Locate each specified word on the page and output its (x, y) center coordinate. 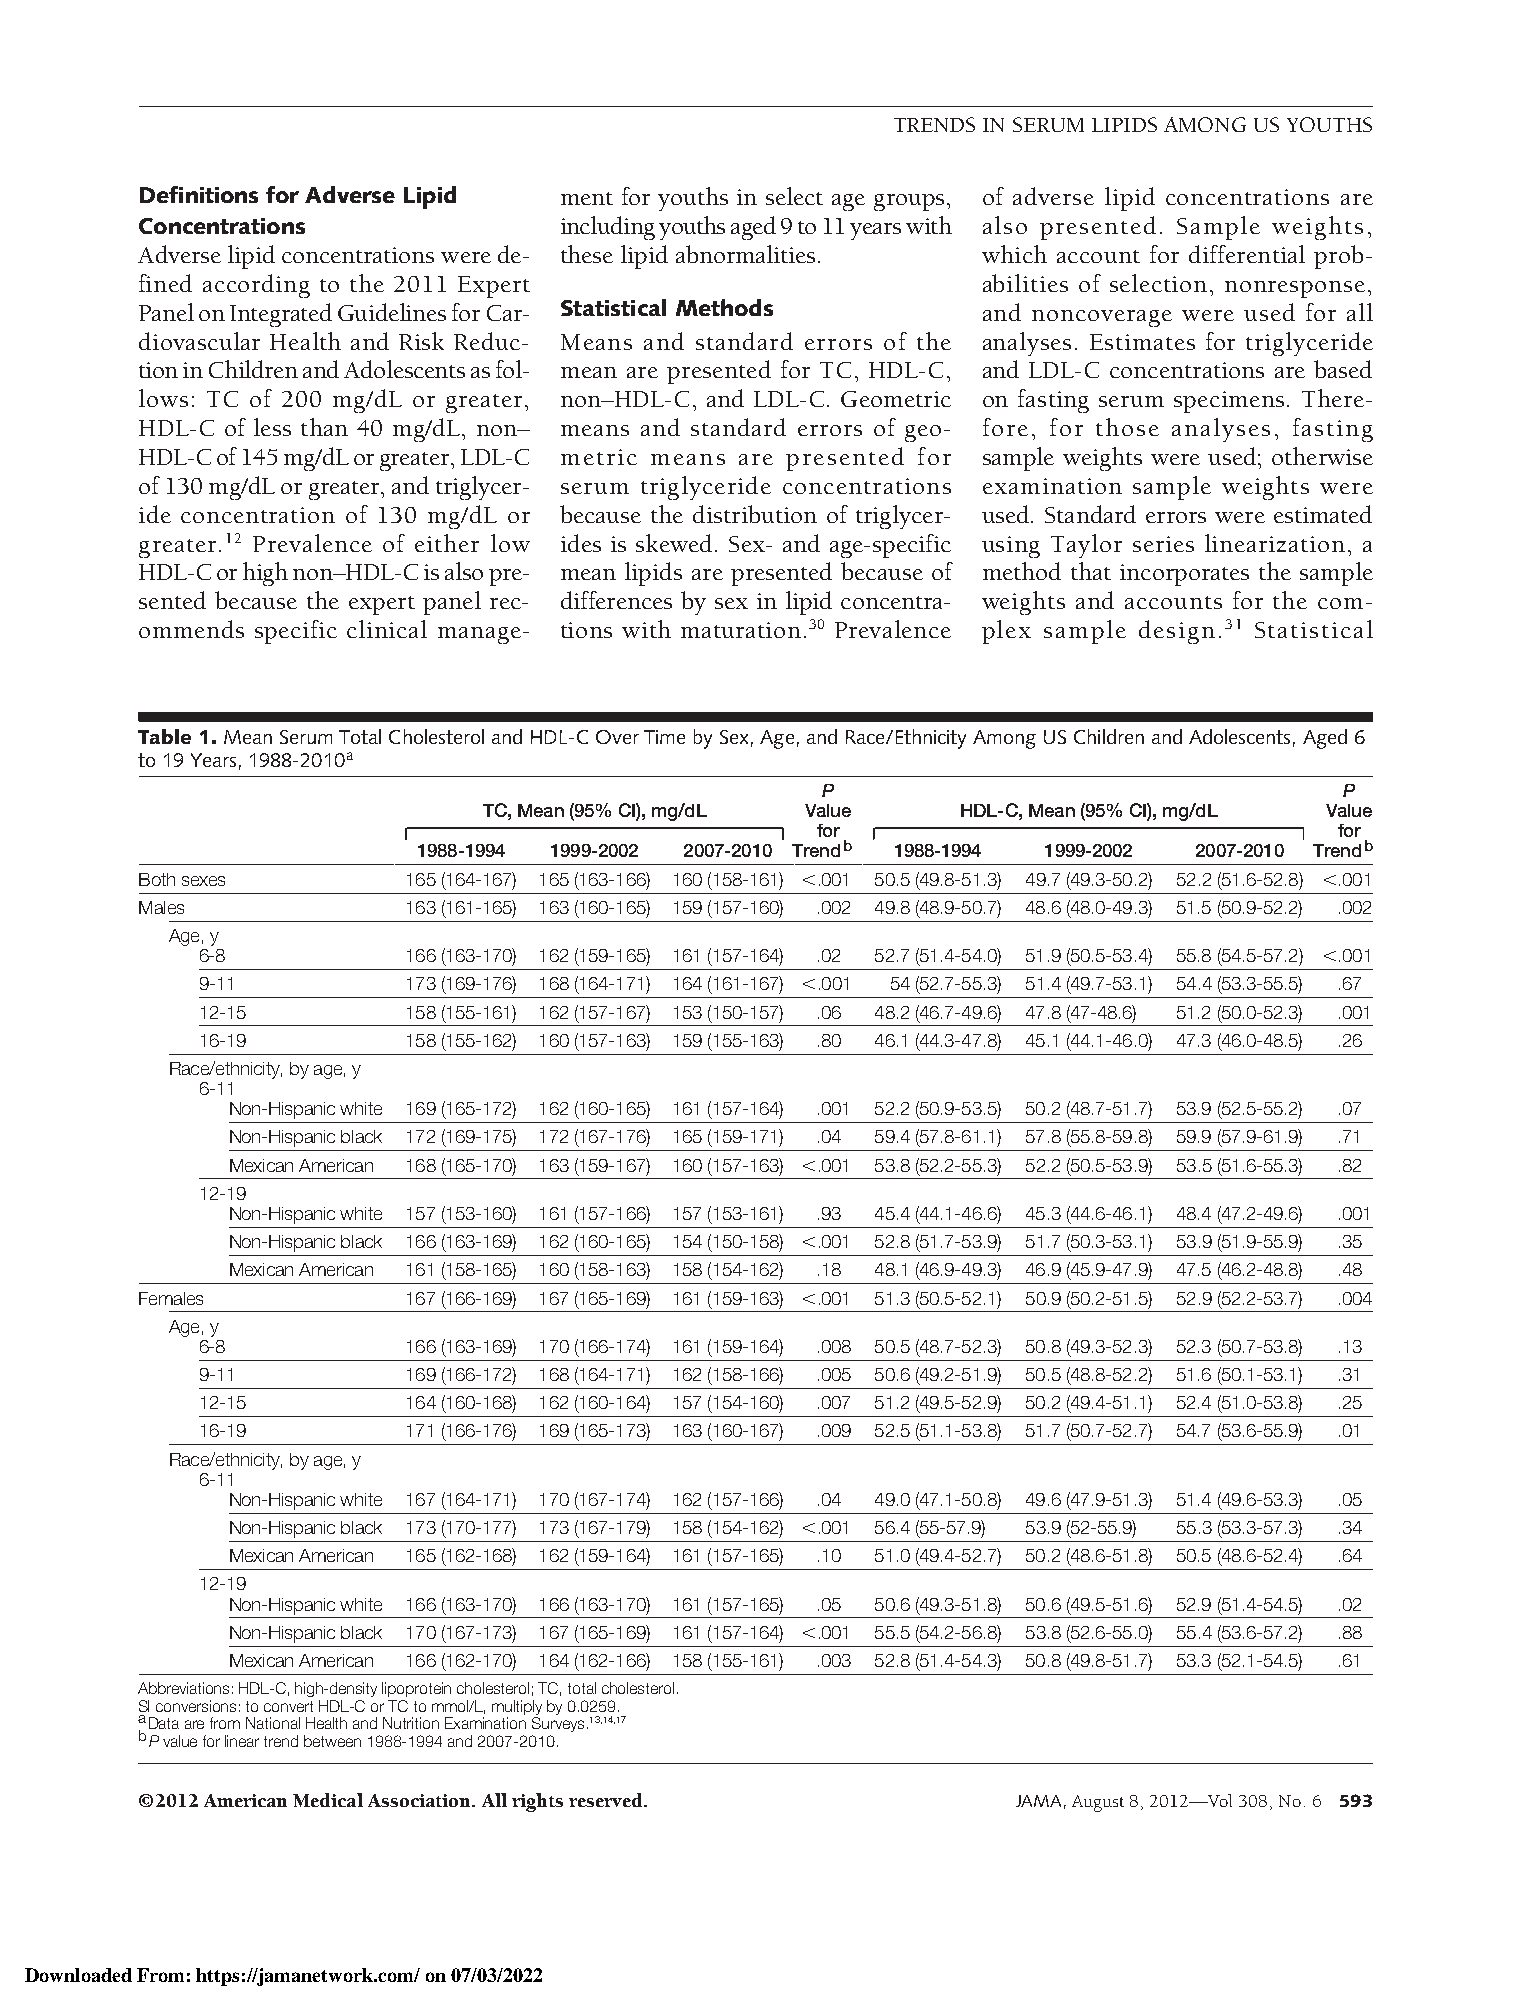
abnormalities (745, 254)
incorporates (1184, 575)
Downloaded (78, 1975)
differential (1247, 254)
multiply (517, 1707)
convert (288, 1706)
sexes (203, 881)
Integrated (281, 315)
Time (664, 737)
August (1098, 1803)
